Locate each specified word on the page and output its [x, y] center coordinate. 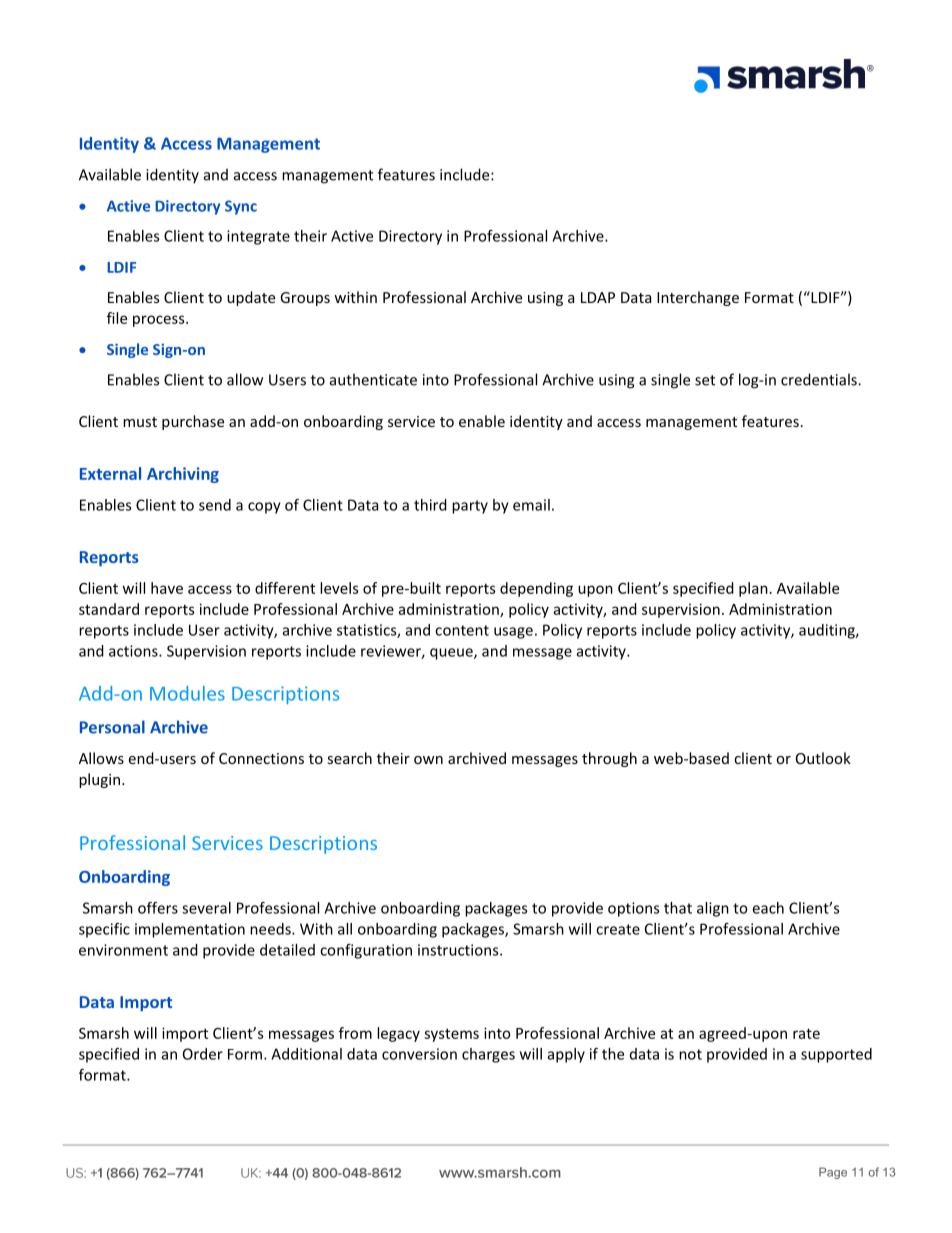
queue [452, 654]
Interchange [698, 298]
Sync [241, 207]
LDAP [598, 297]
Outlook [823, 758]
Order [203, 1054]
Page [833, 1173]
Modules [187, 693]
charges [488, 1055]
